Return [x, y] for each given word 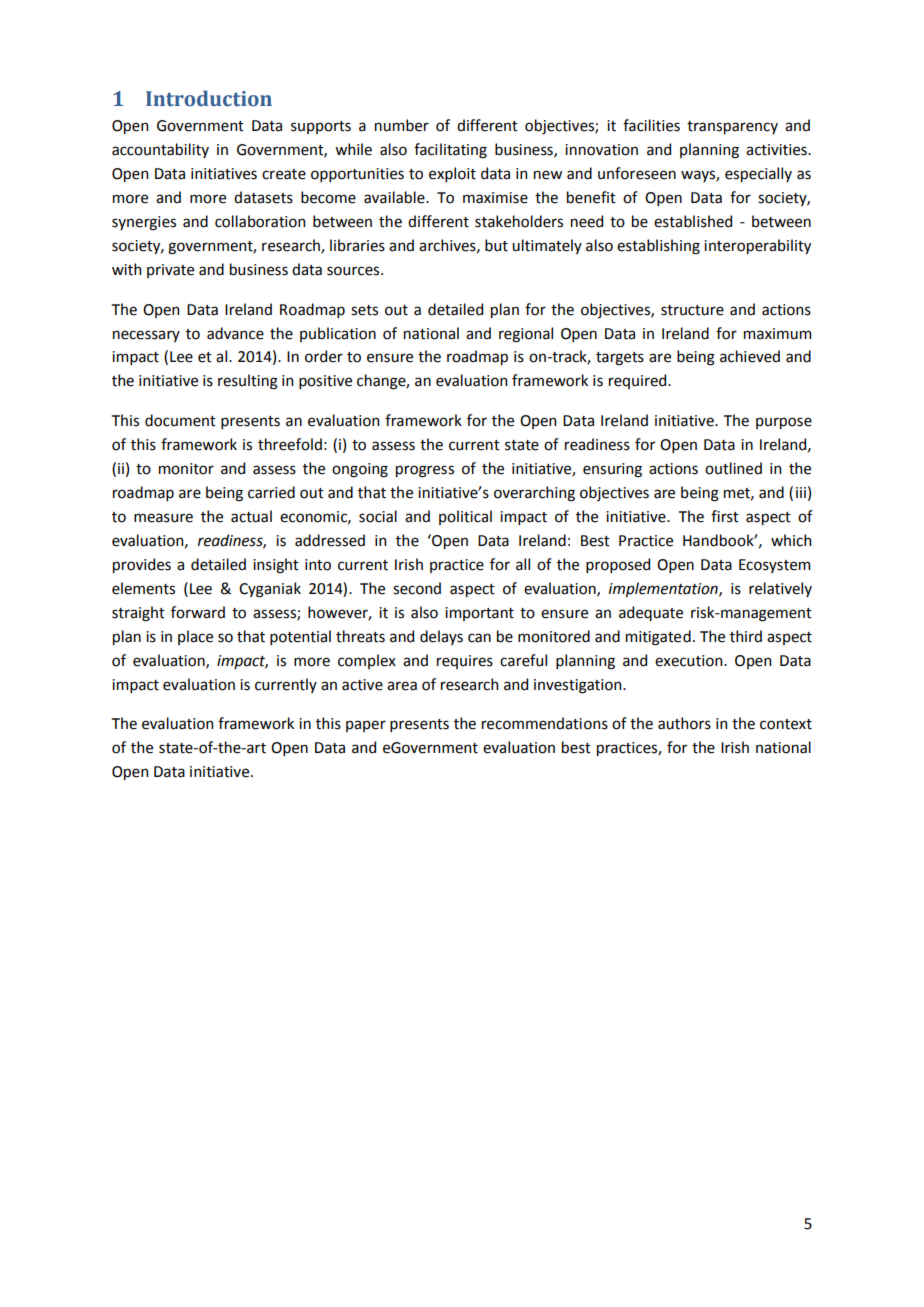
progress [425, 471]
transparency [732, 127]
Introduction [209, 98]
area [402, 686]
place [195, 637]
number [402, 125]
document [180, 420]
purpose [784, 423]
